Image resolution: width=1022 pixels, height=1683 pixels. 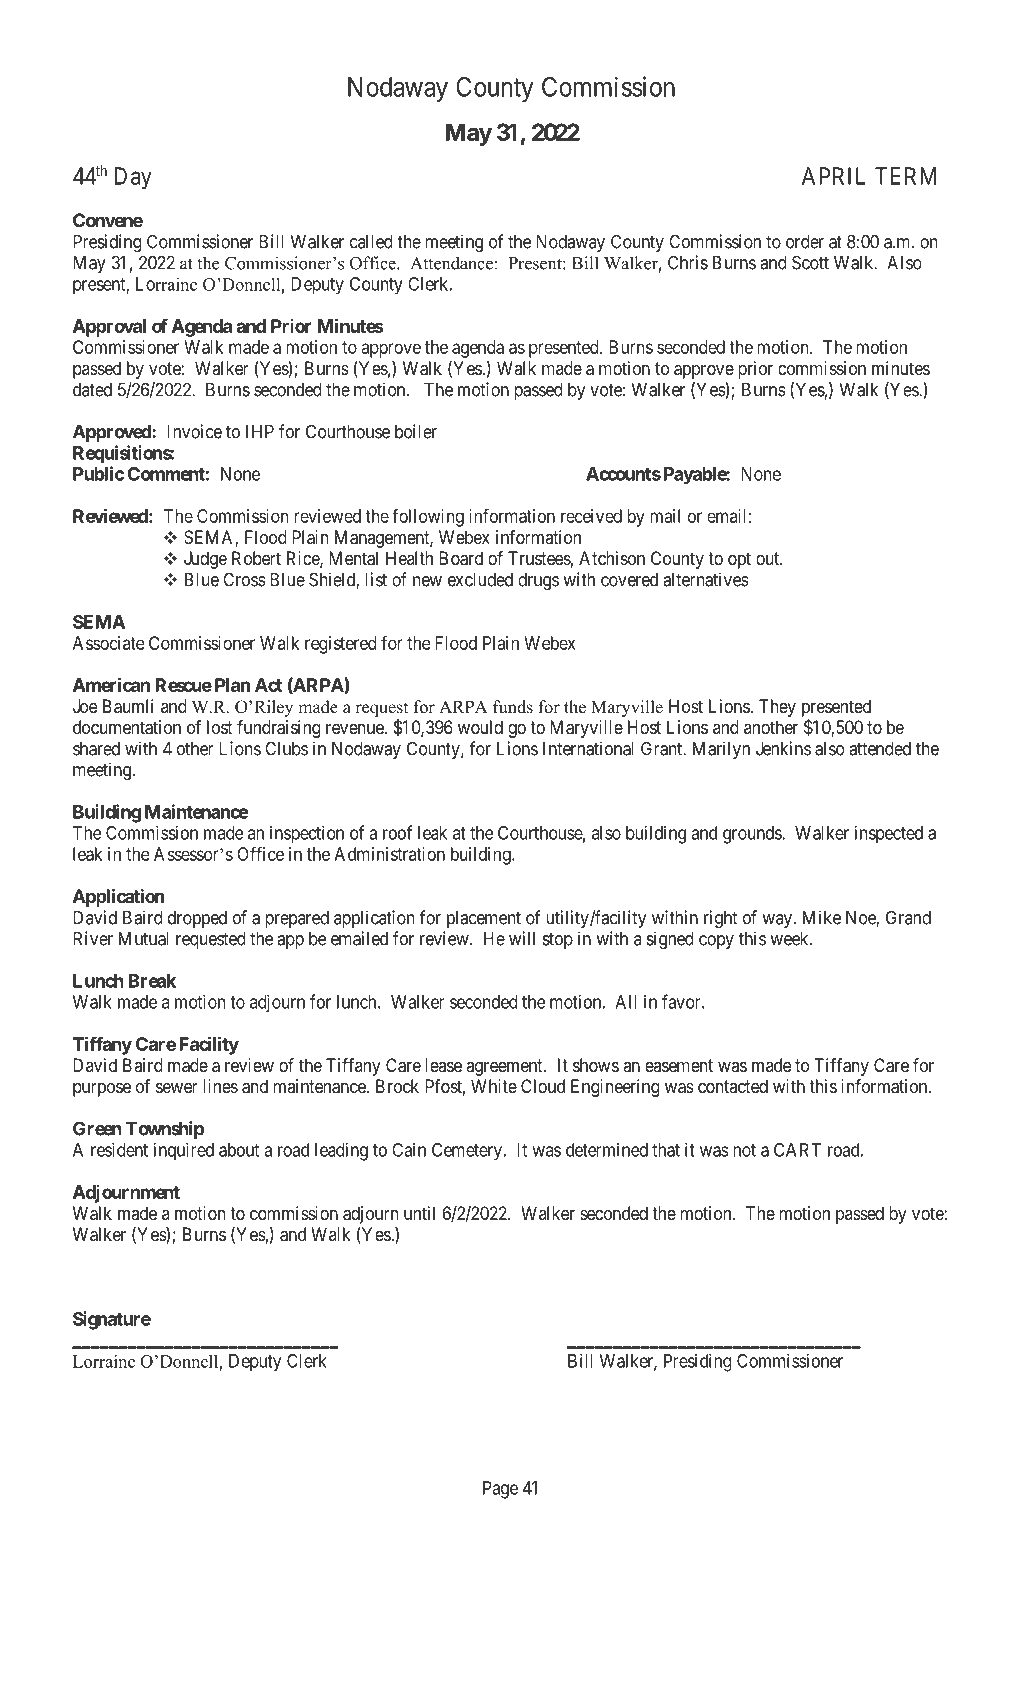 I want to click on will, so click(x=522, y=938).
